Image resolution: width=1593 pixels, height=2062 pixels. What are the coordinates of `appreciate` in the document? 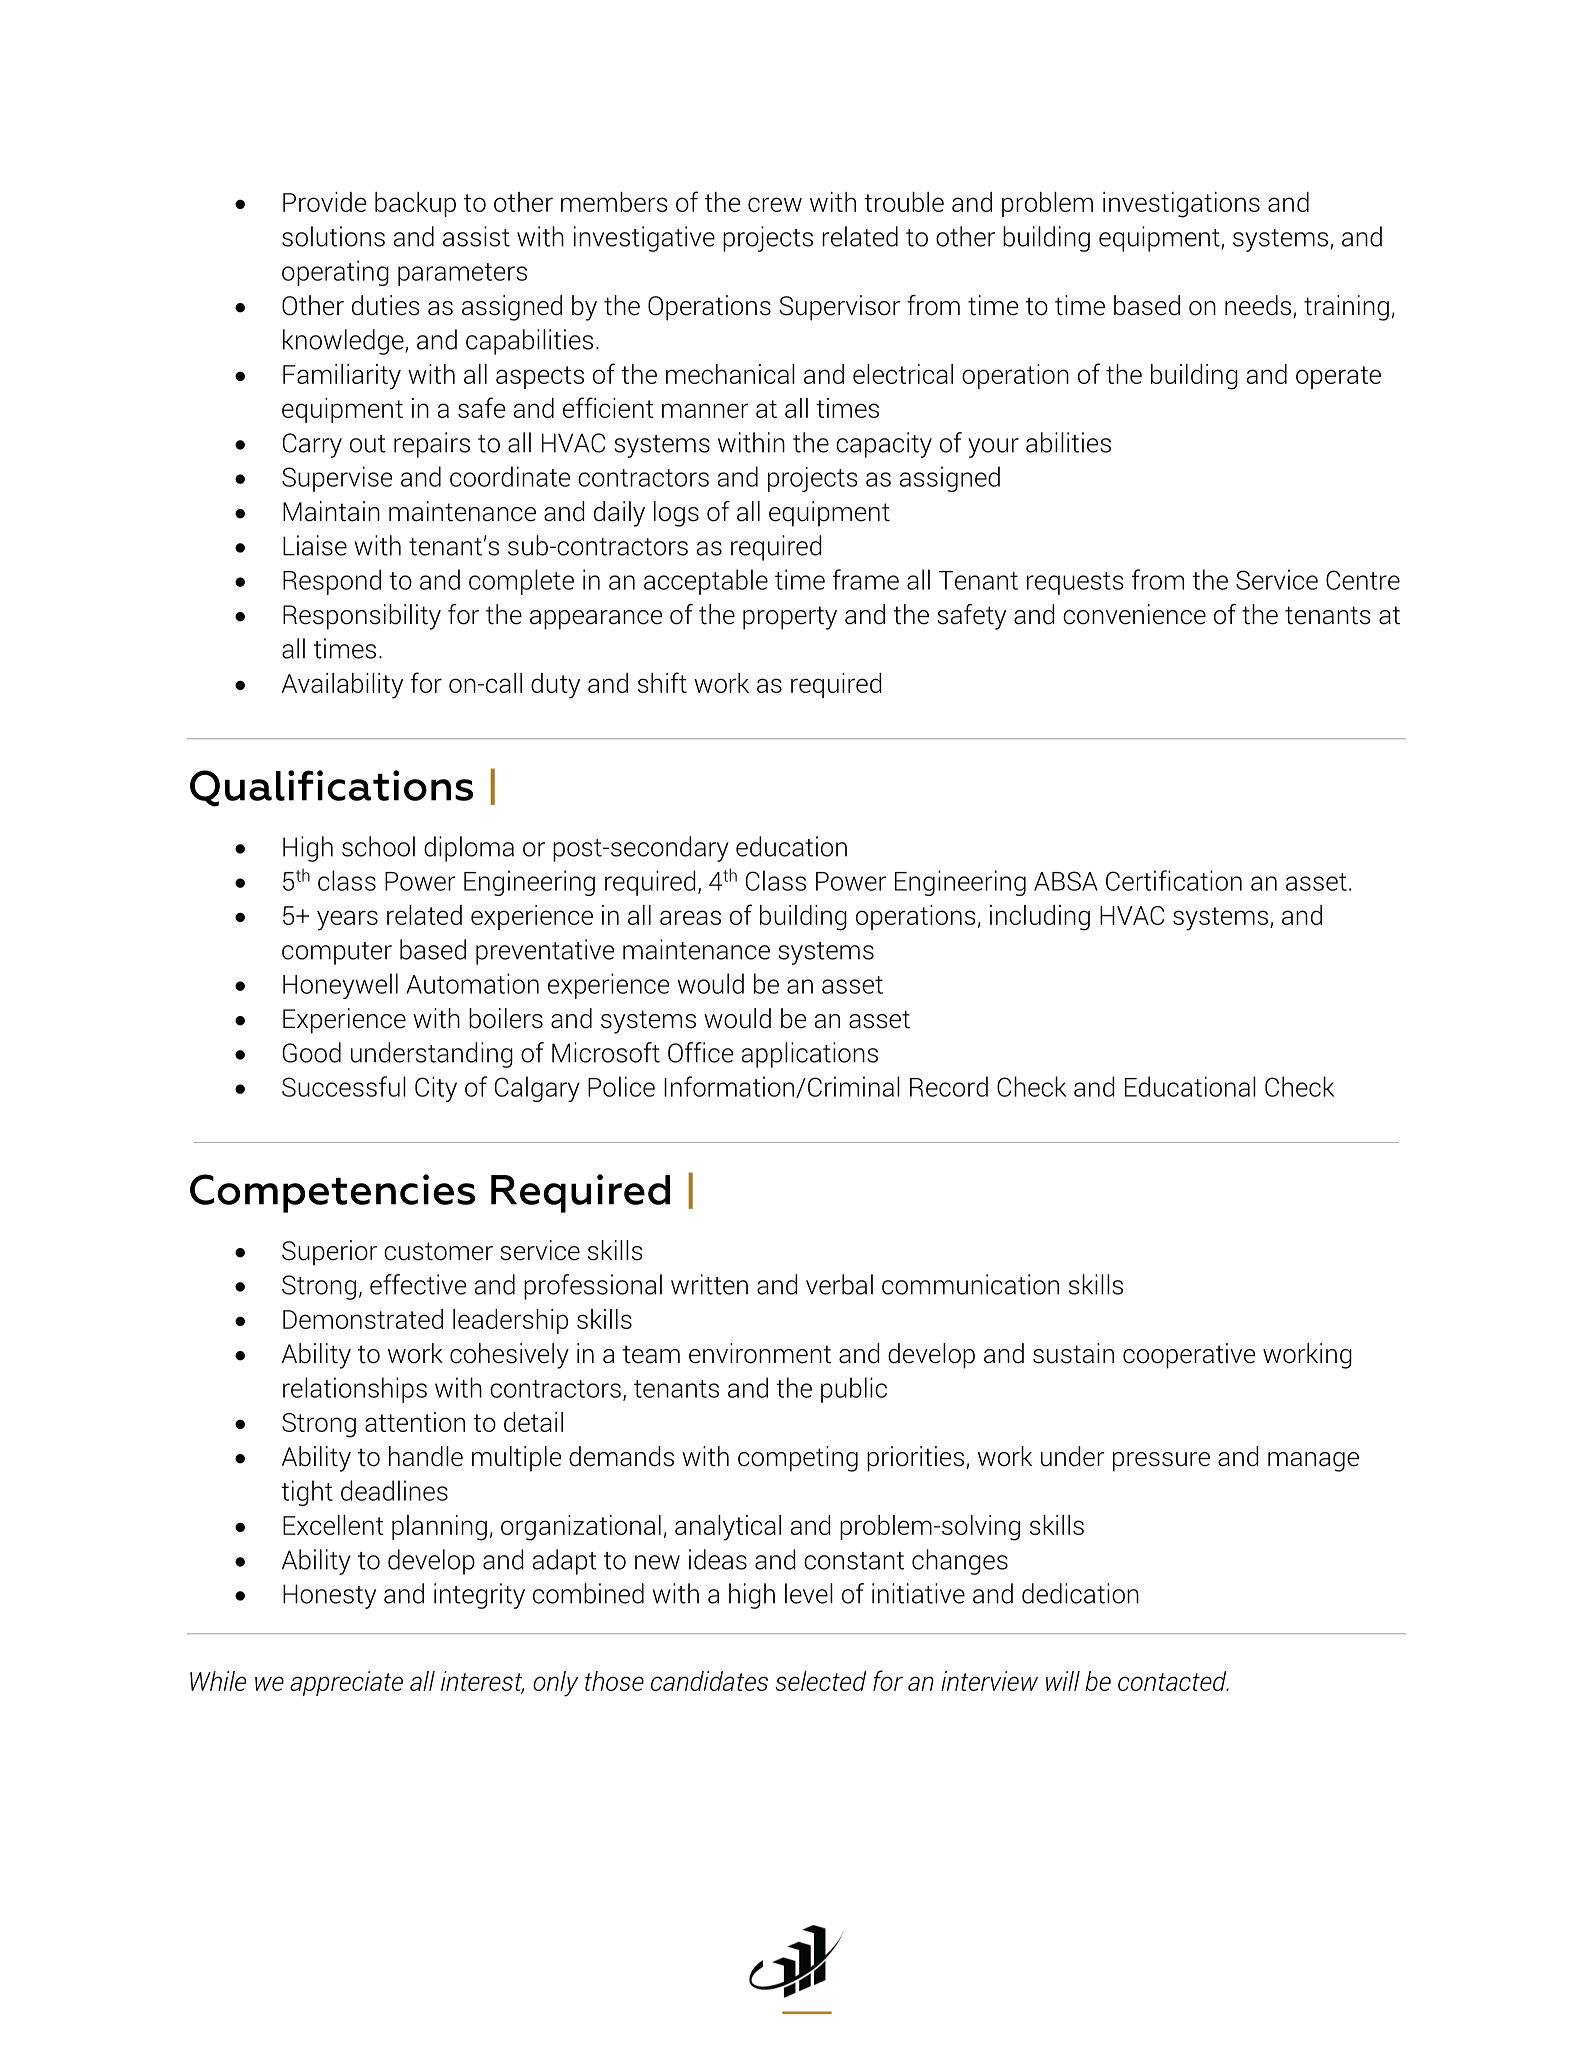 It's located at (346, 1683).
